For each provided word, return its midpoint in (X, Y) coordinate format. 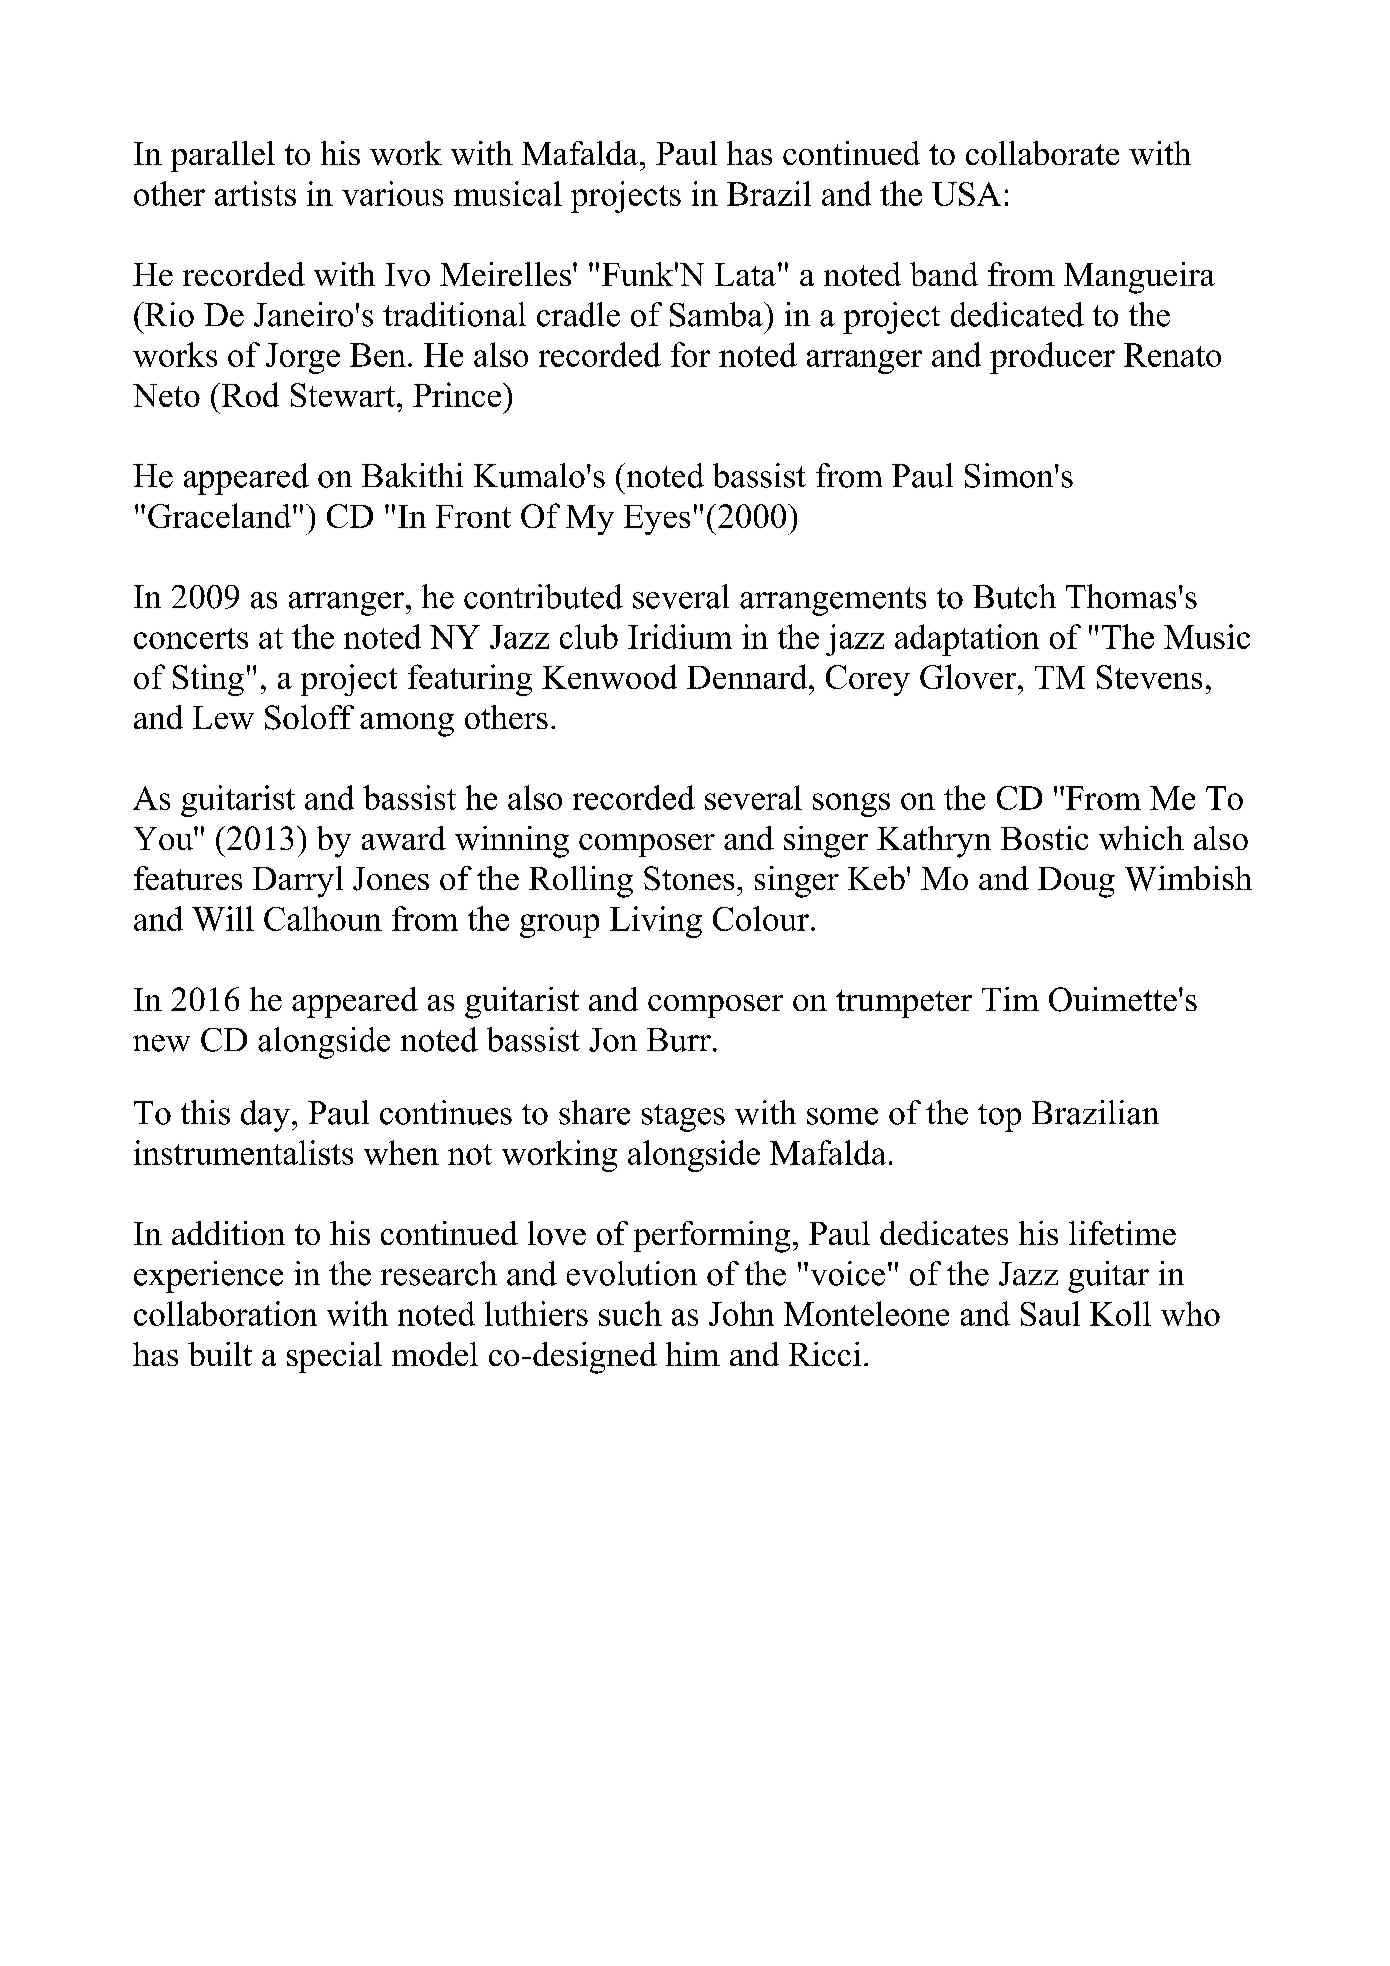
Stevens (1149, 677)
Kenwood (609, 676)
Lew (223, 717)
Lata (745, 274)
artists (255, 193)
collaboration (225, 1313)
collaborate (1042, 153)
